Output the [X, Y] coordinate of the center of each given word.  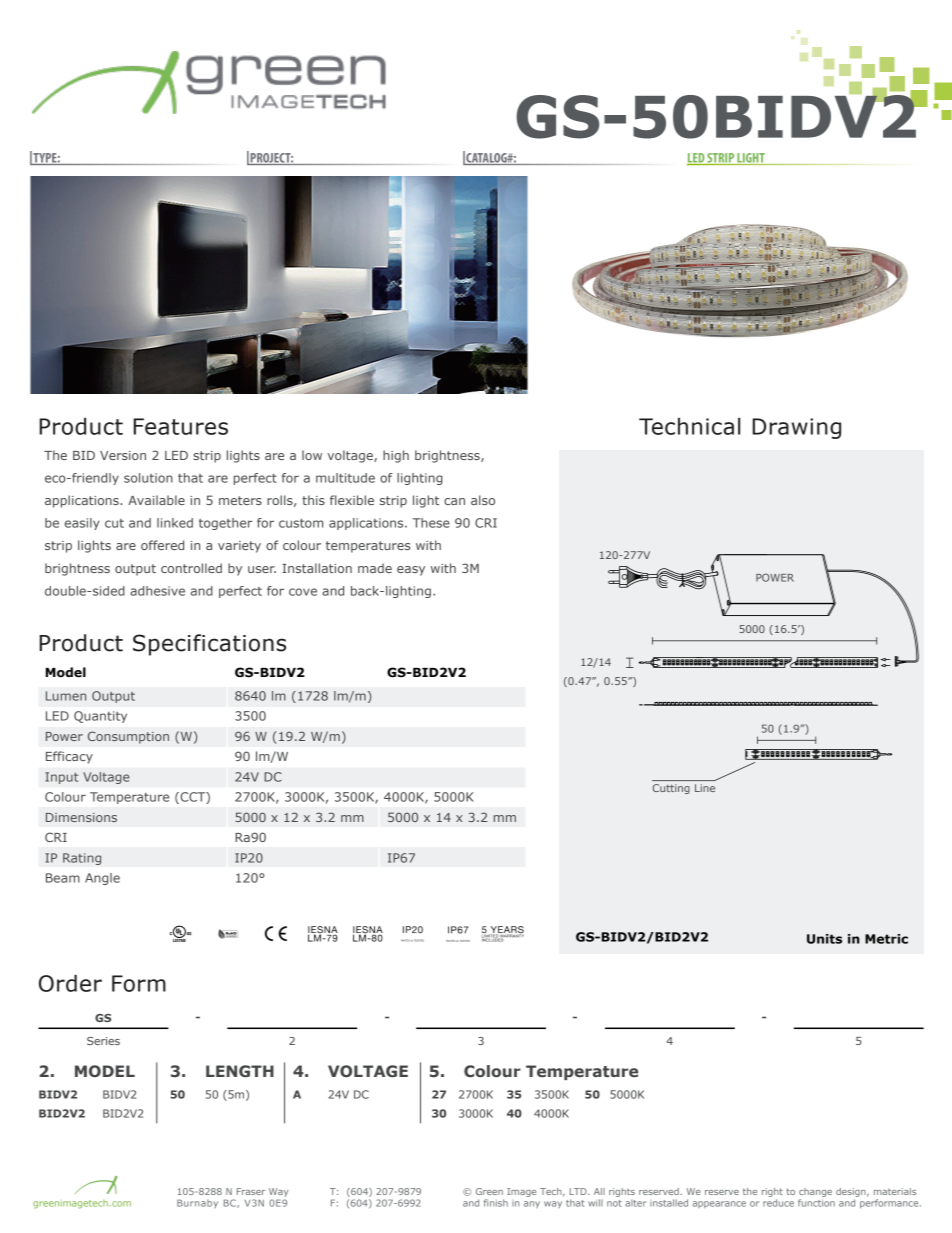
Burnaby [197, 1203]
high [396, 456]
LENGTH [240, 1071]
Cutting [671, 789]
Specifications [209, 645]
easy [411, 571]
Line [705, 788]
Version [123, 455]
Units [824, 939]
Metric [886, 939]
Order [70, 983]
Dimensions [81, 817]
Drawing [796, 428]
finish [496, 1203]
